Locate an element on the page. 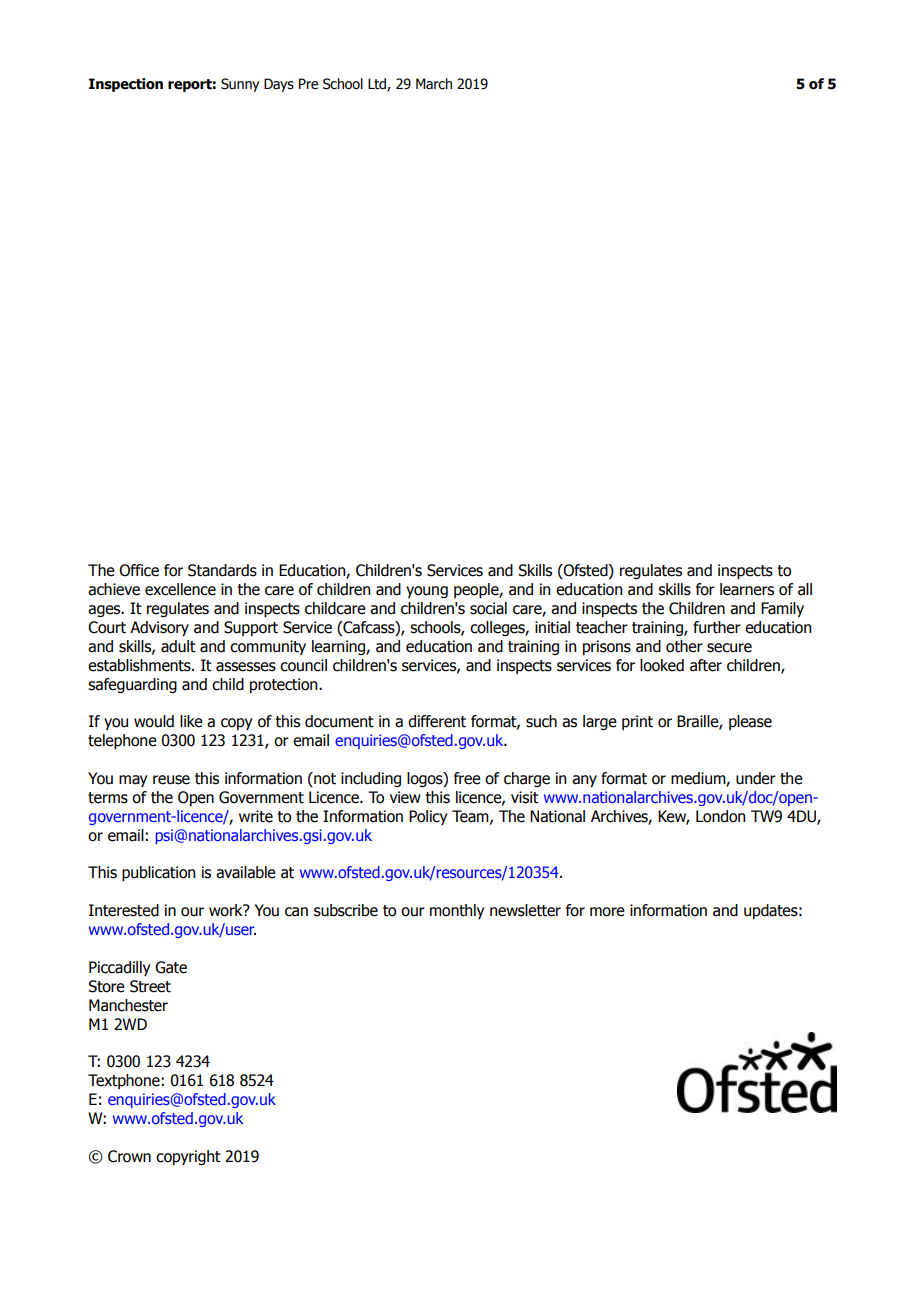 This document has width=924, height=1310. social is located at coordinates (488, 608).
